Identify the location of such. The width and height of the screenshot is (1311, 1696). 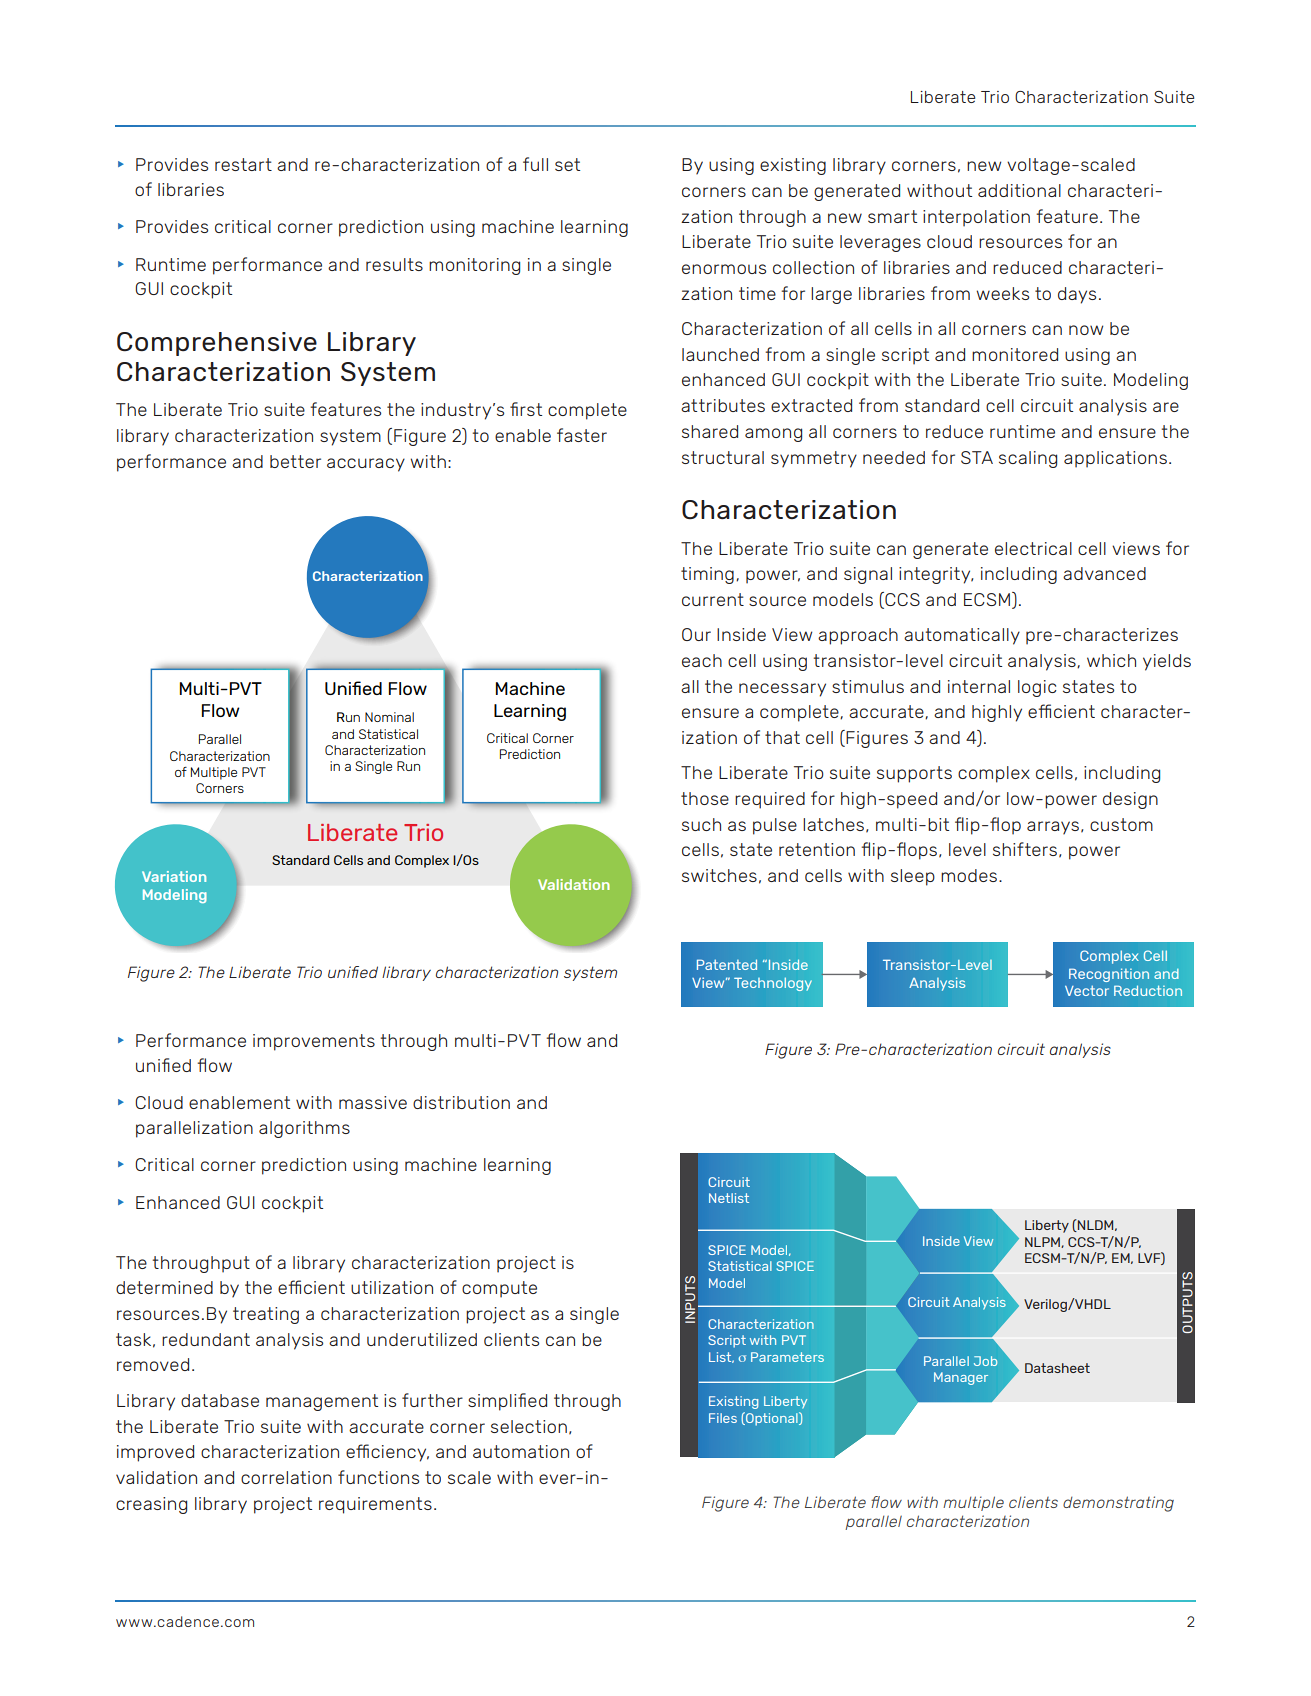
(701, 824).
